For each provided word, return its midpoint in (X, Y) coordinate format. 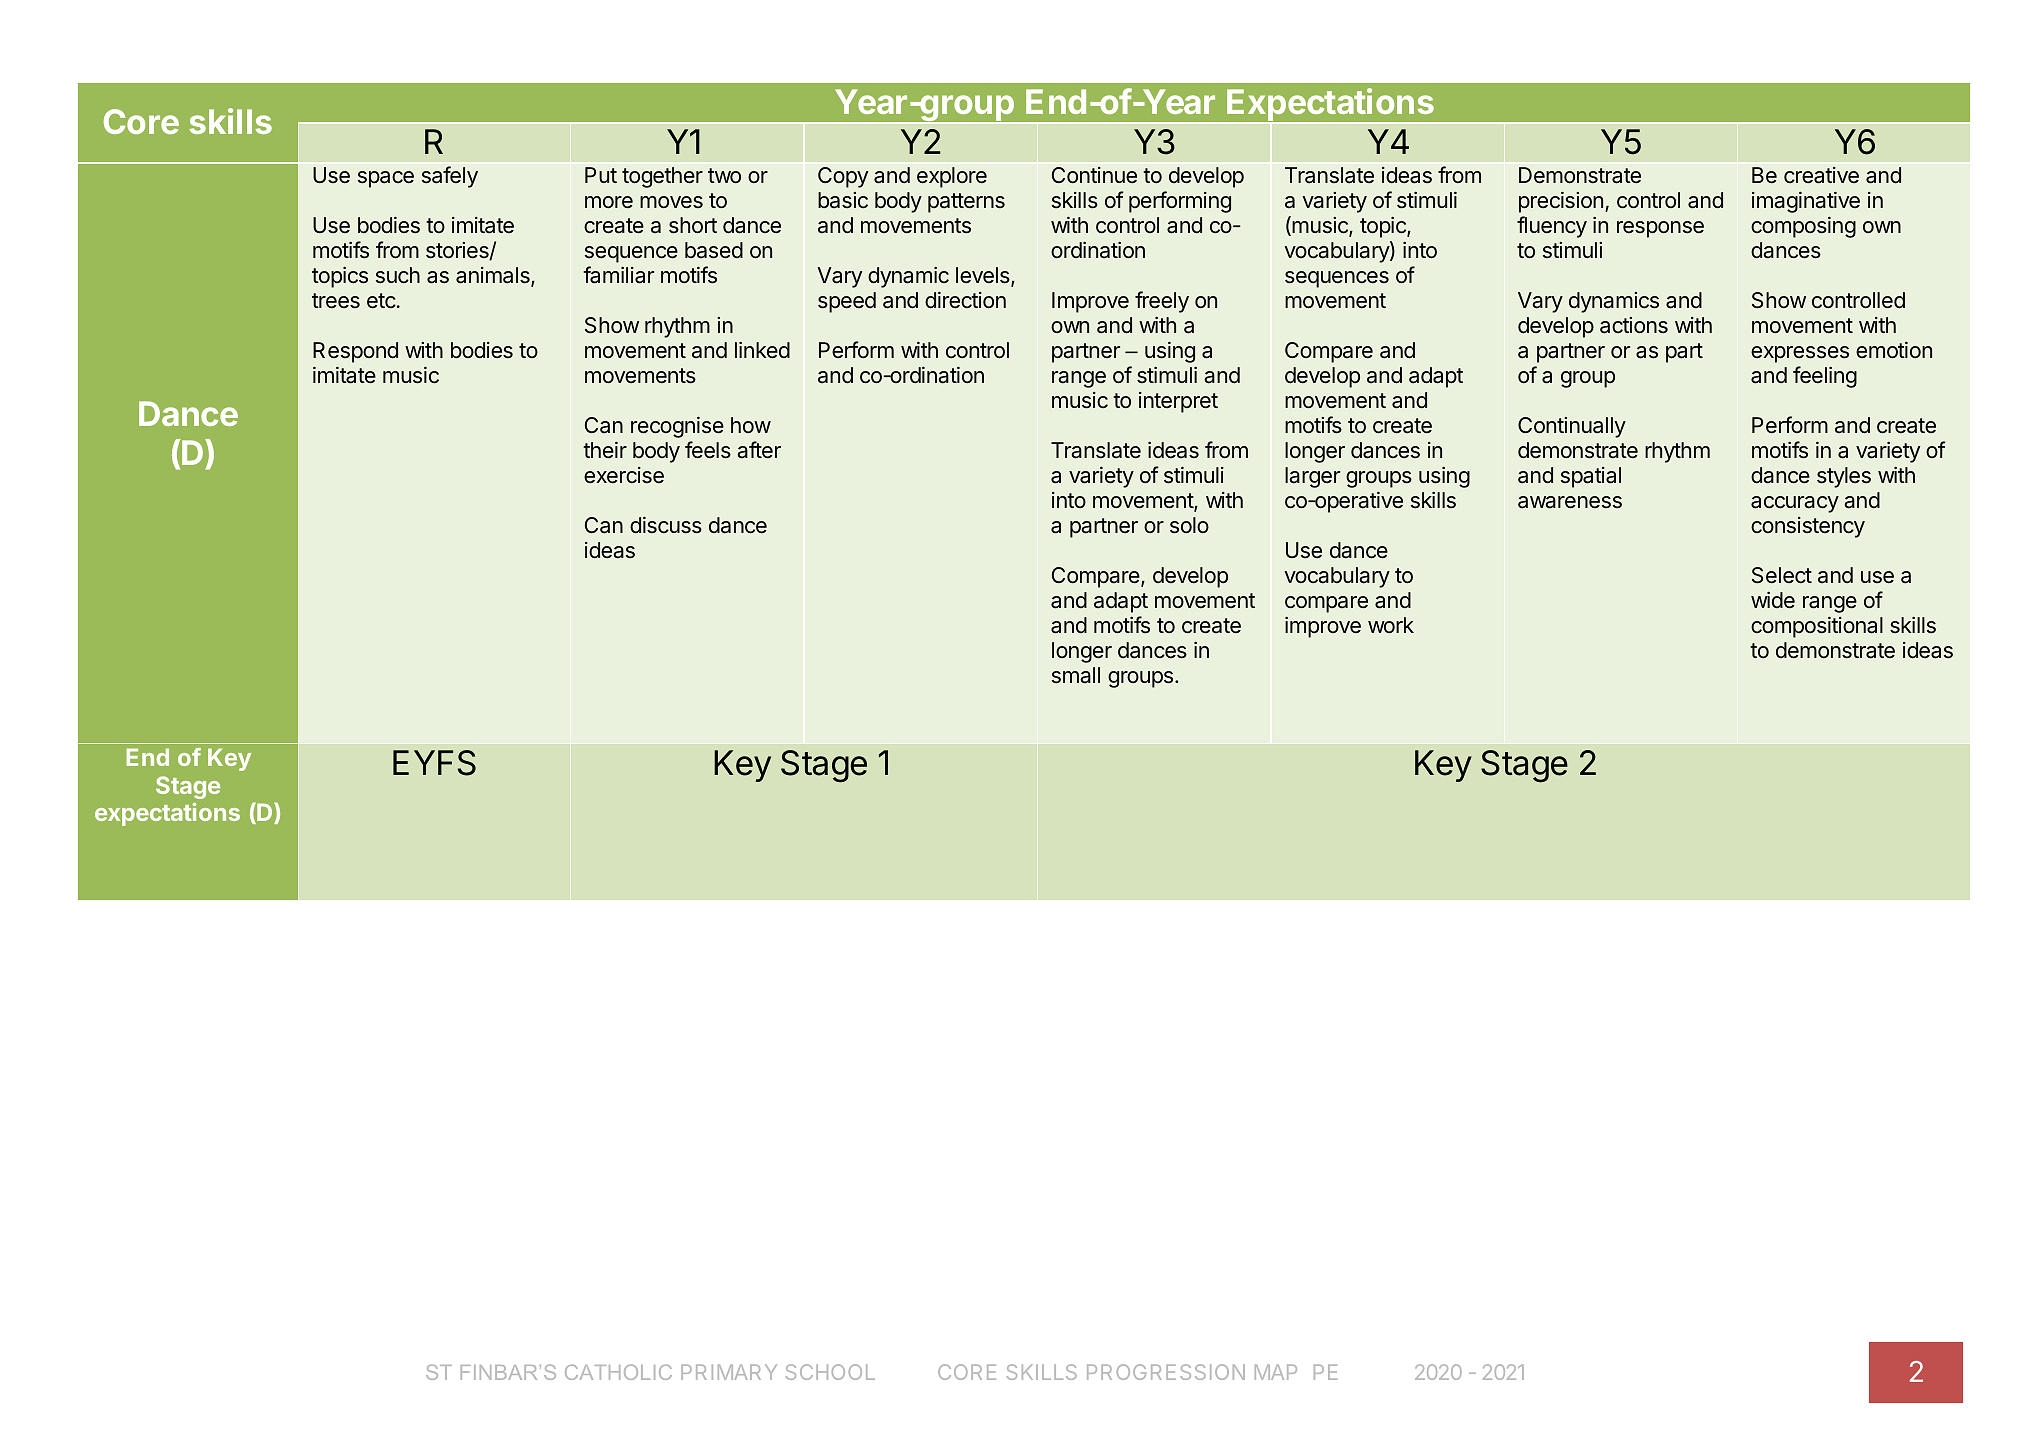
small (1076, 675)
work (1391, 625)
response (1660, 229)
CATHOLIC (618, 1372)
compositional (1817, 627)
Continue (1094, 175)
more (609, 202)
